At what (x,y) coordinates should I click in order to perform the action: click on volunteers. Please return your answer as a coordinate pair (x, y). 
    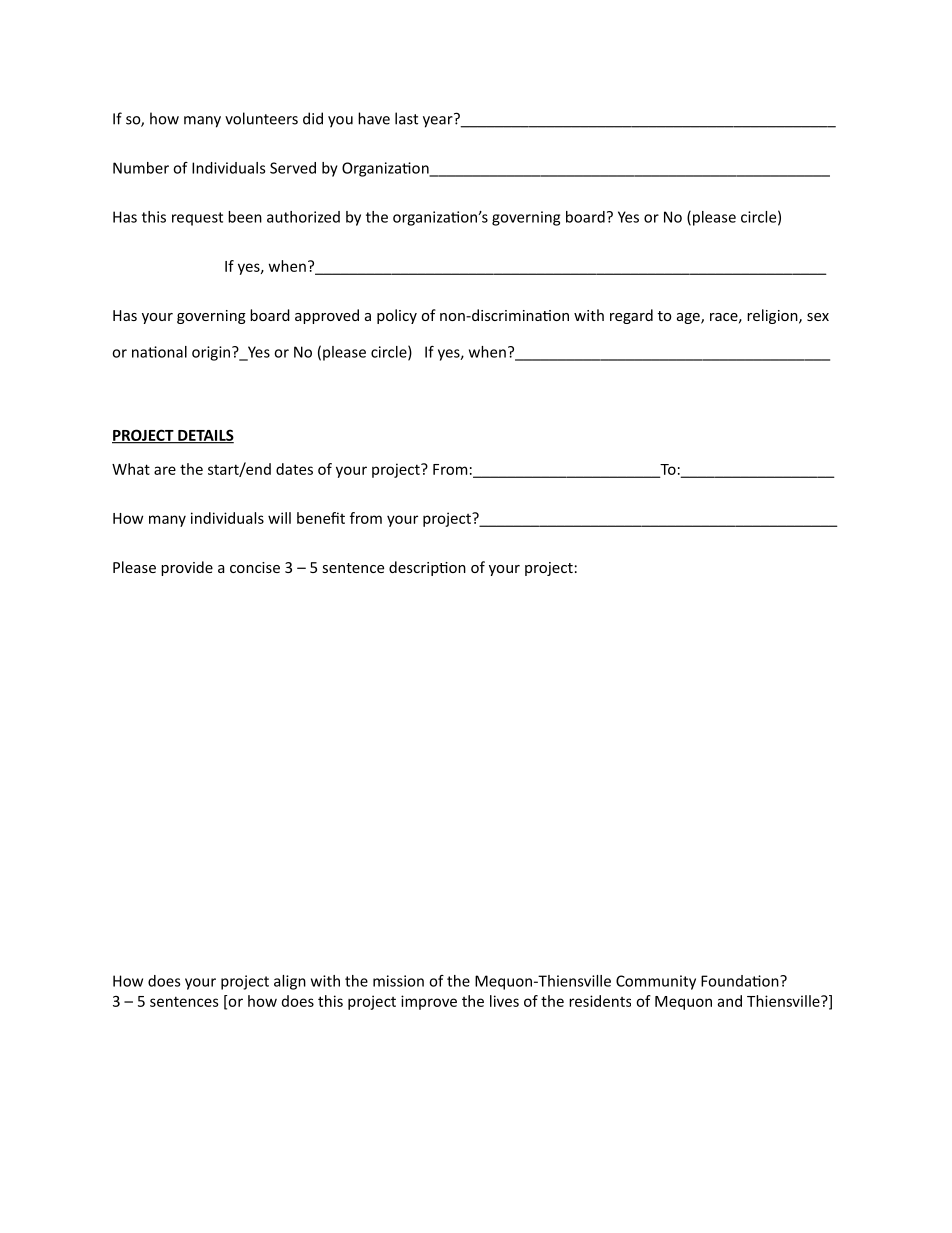
    Looking at the image, I should click on (261, 118).
